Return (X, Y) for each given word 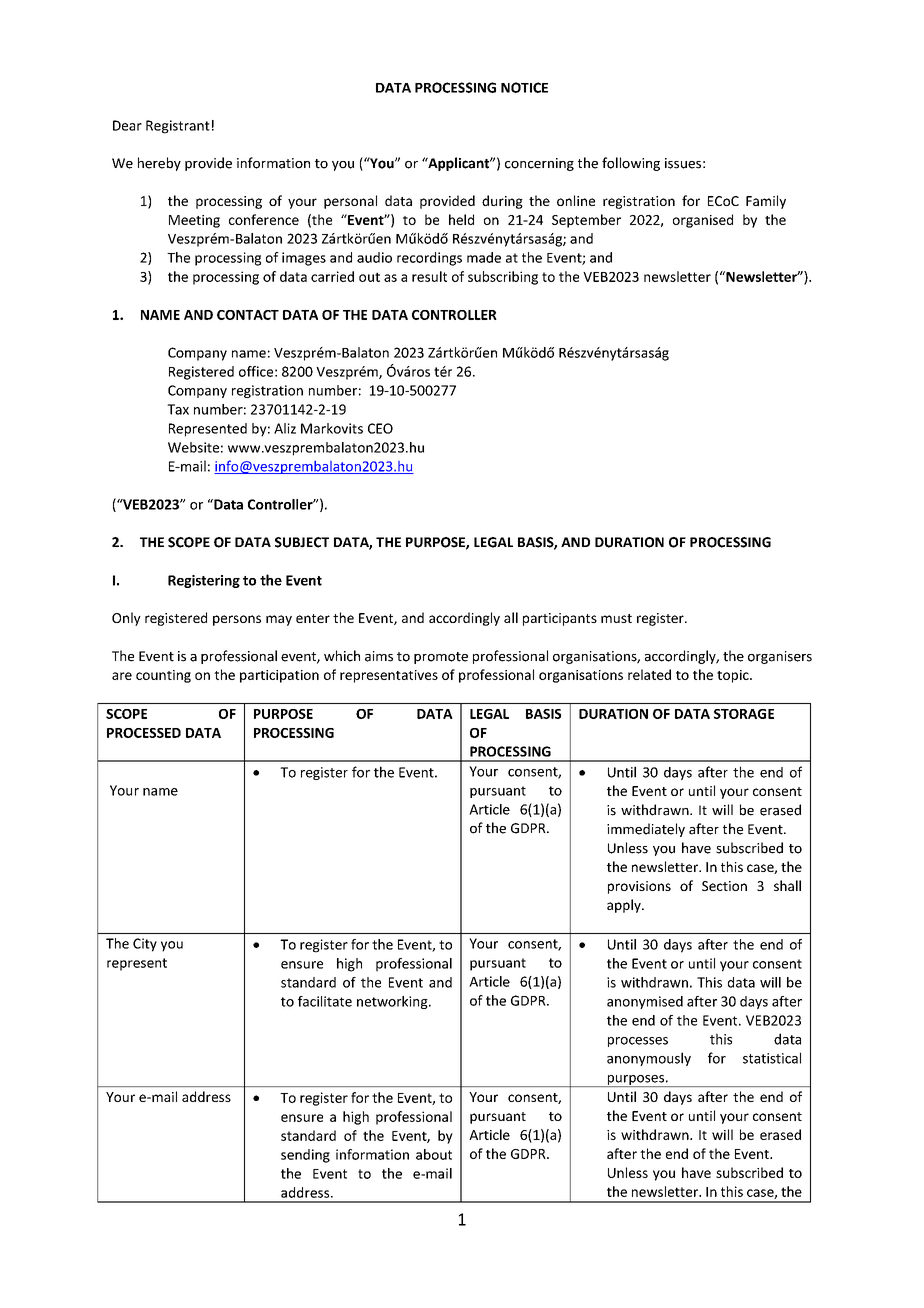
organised (703, 221)
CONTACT (248, 315)
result (429, 276)
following (631, 164)
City (145, 945)
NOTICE (524, 87)
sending (305, 1156)
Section (724, 886)
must (616, 618)
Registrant (178, 127)
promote (441, 658)
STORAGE (744, 714)
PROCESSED (144, 733)
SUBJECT (302, 542)
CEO (380, 428)
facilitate (325, 1001)
